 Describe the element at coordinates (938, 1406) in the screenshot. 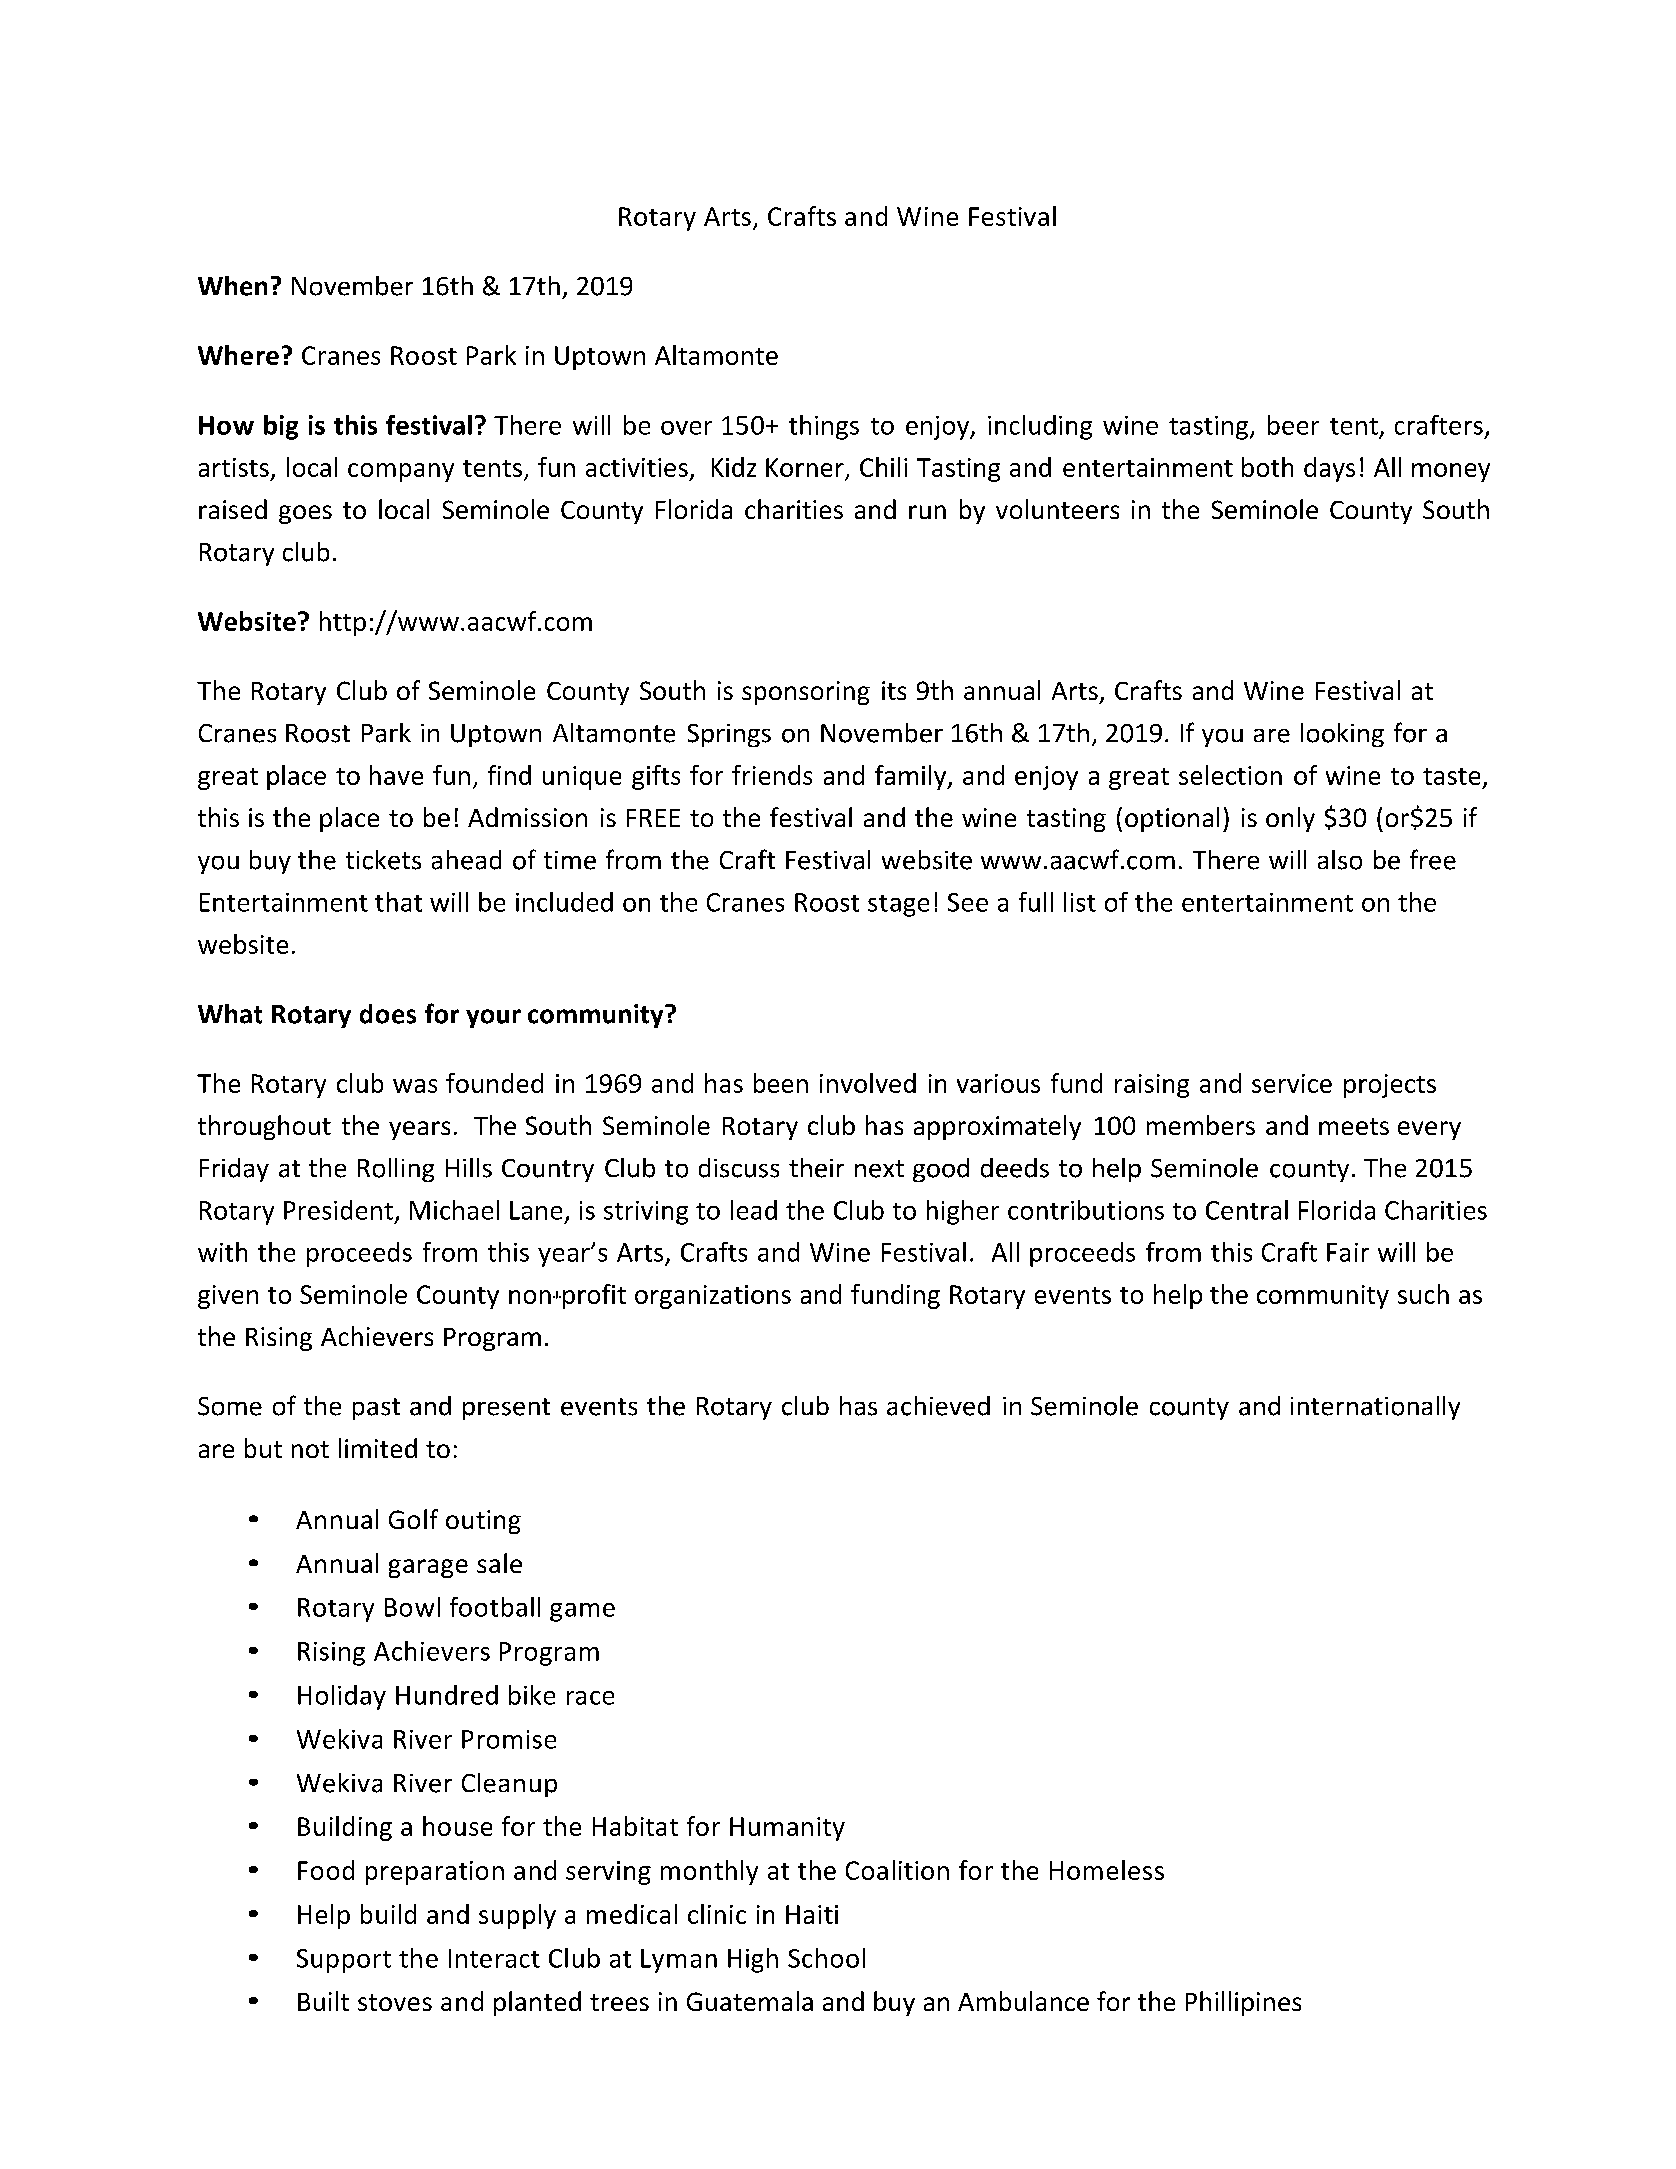

I see `achieved` at that location.
